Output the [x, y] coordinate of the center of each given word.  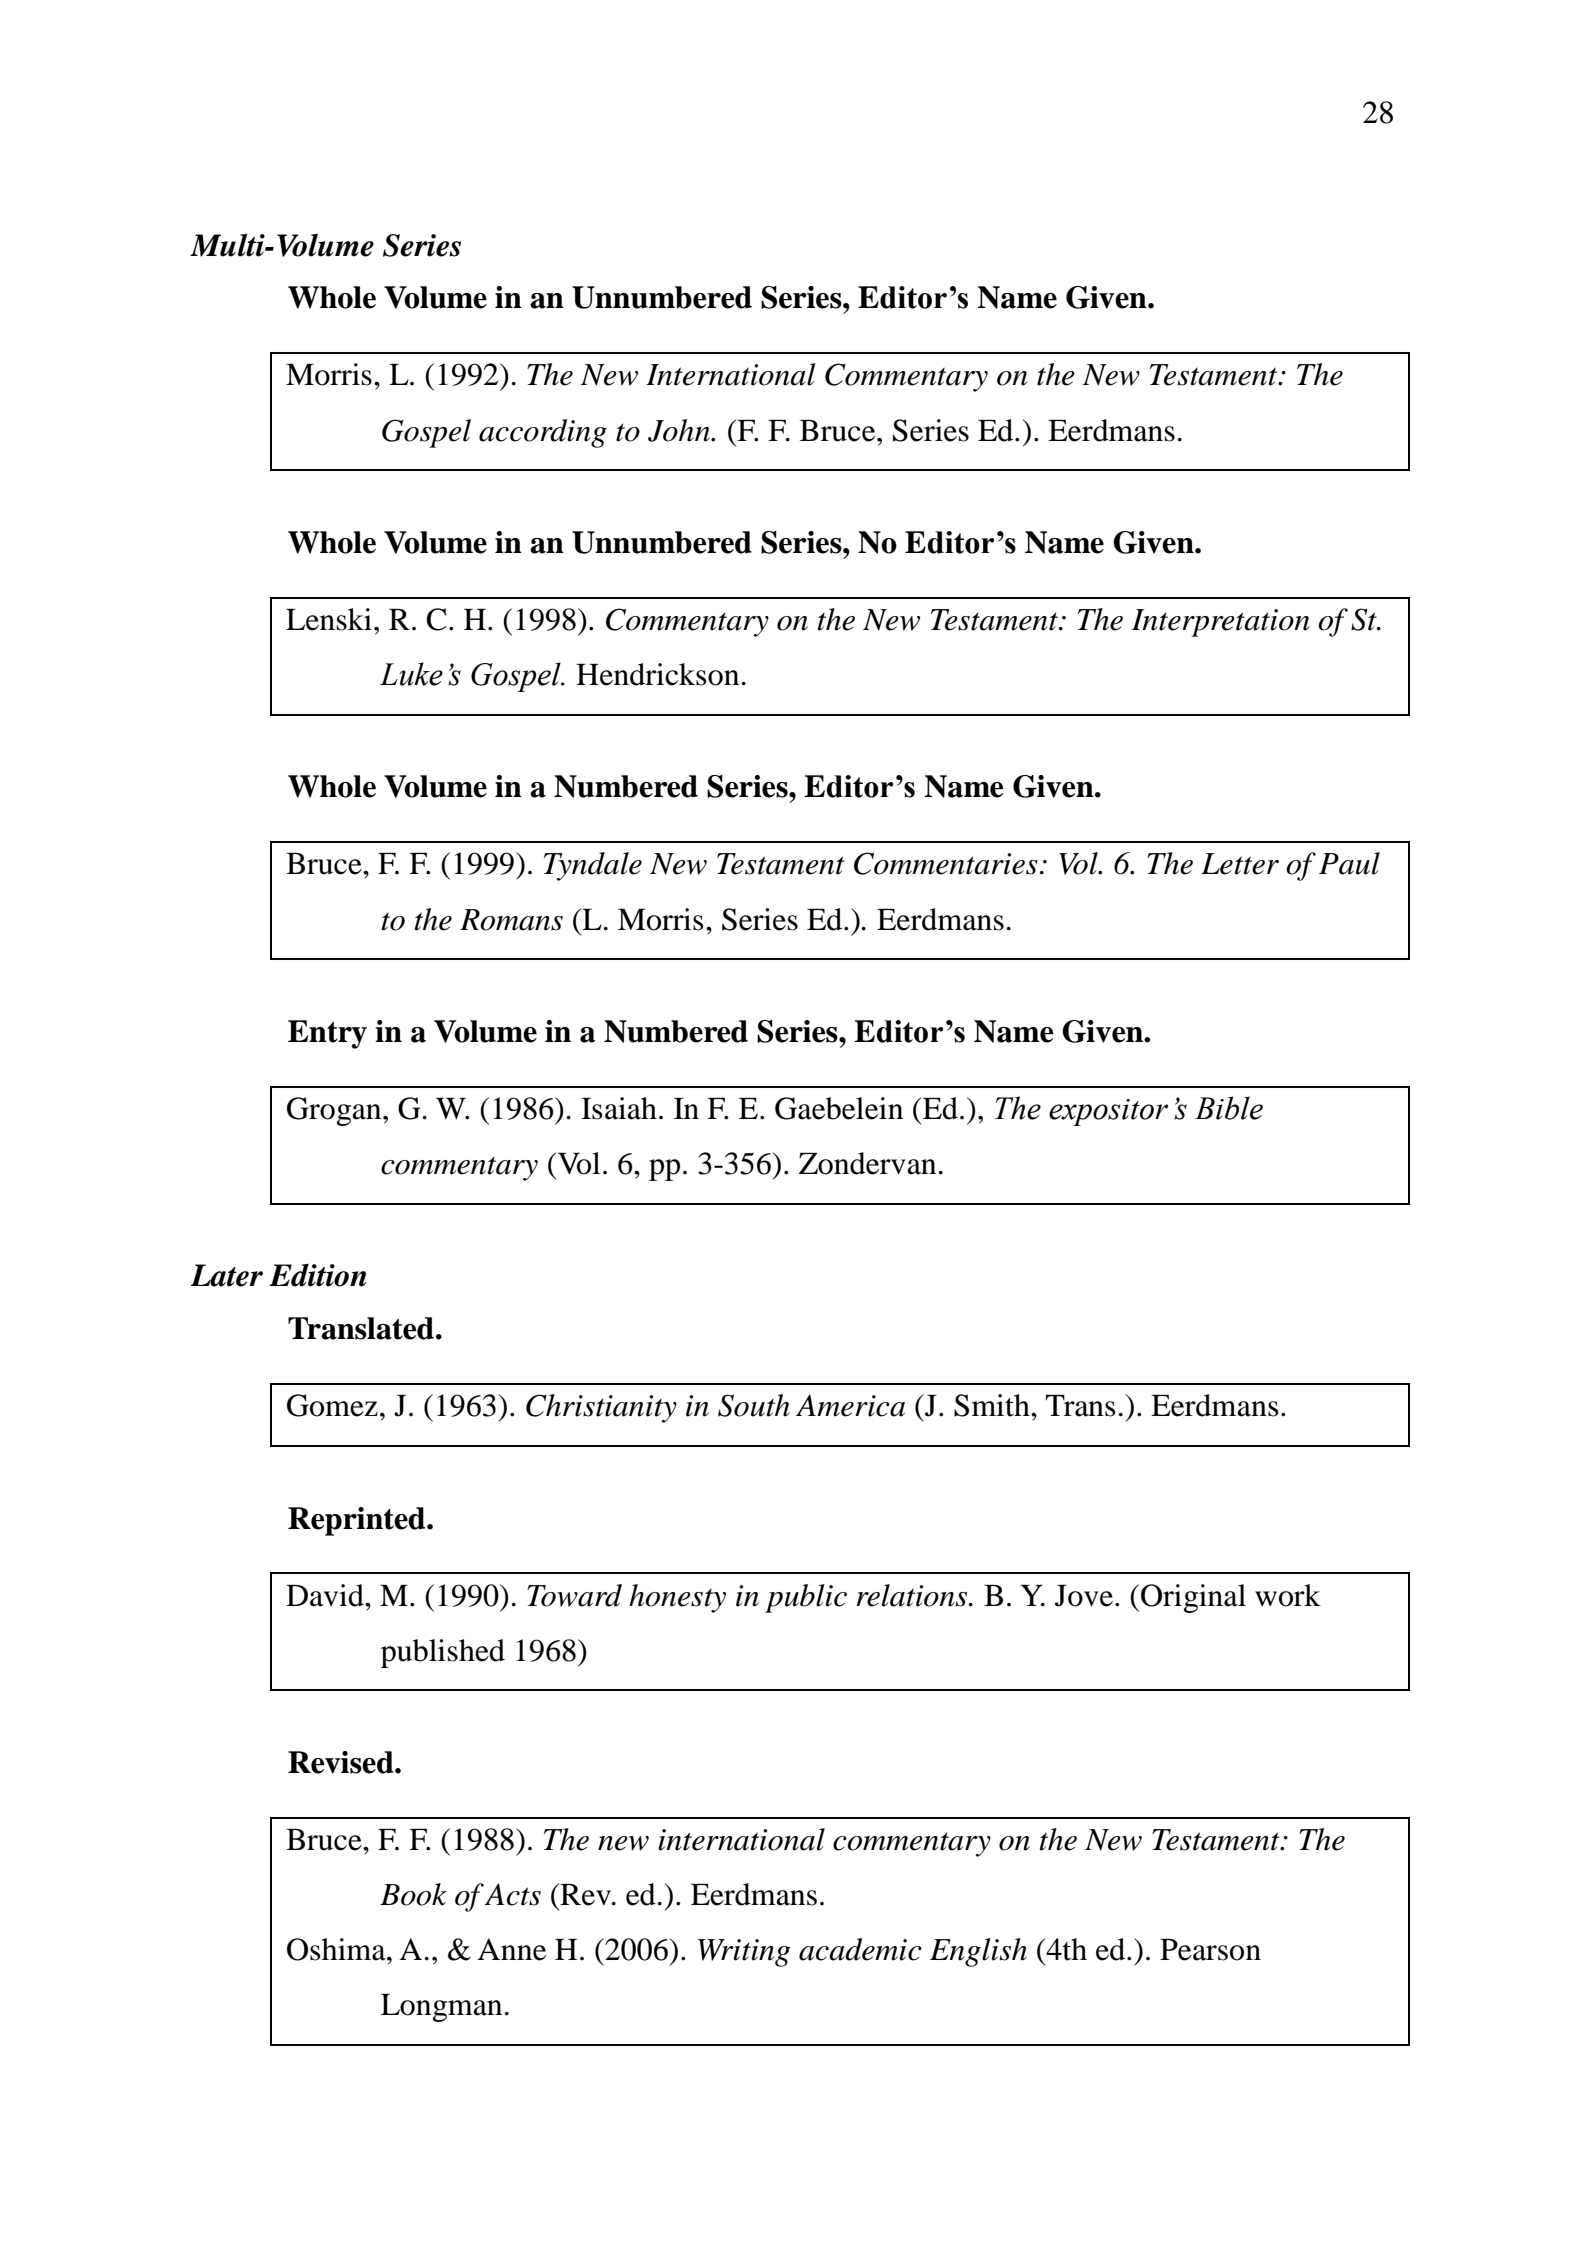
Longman [441, 2008]
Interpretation [1221, 623]
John [680, 430]
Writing [744, 1953]
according [543, 433]
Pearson [1210, 1950]
